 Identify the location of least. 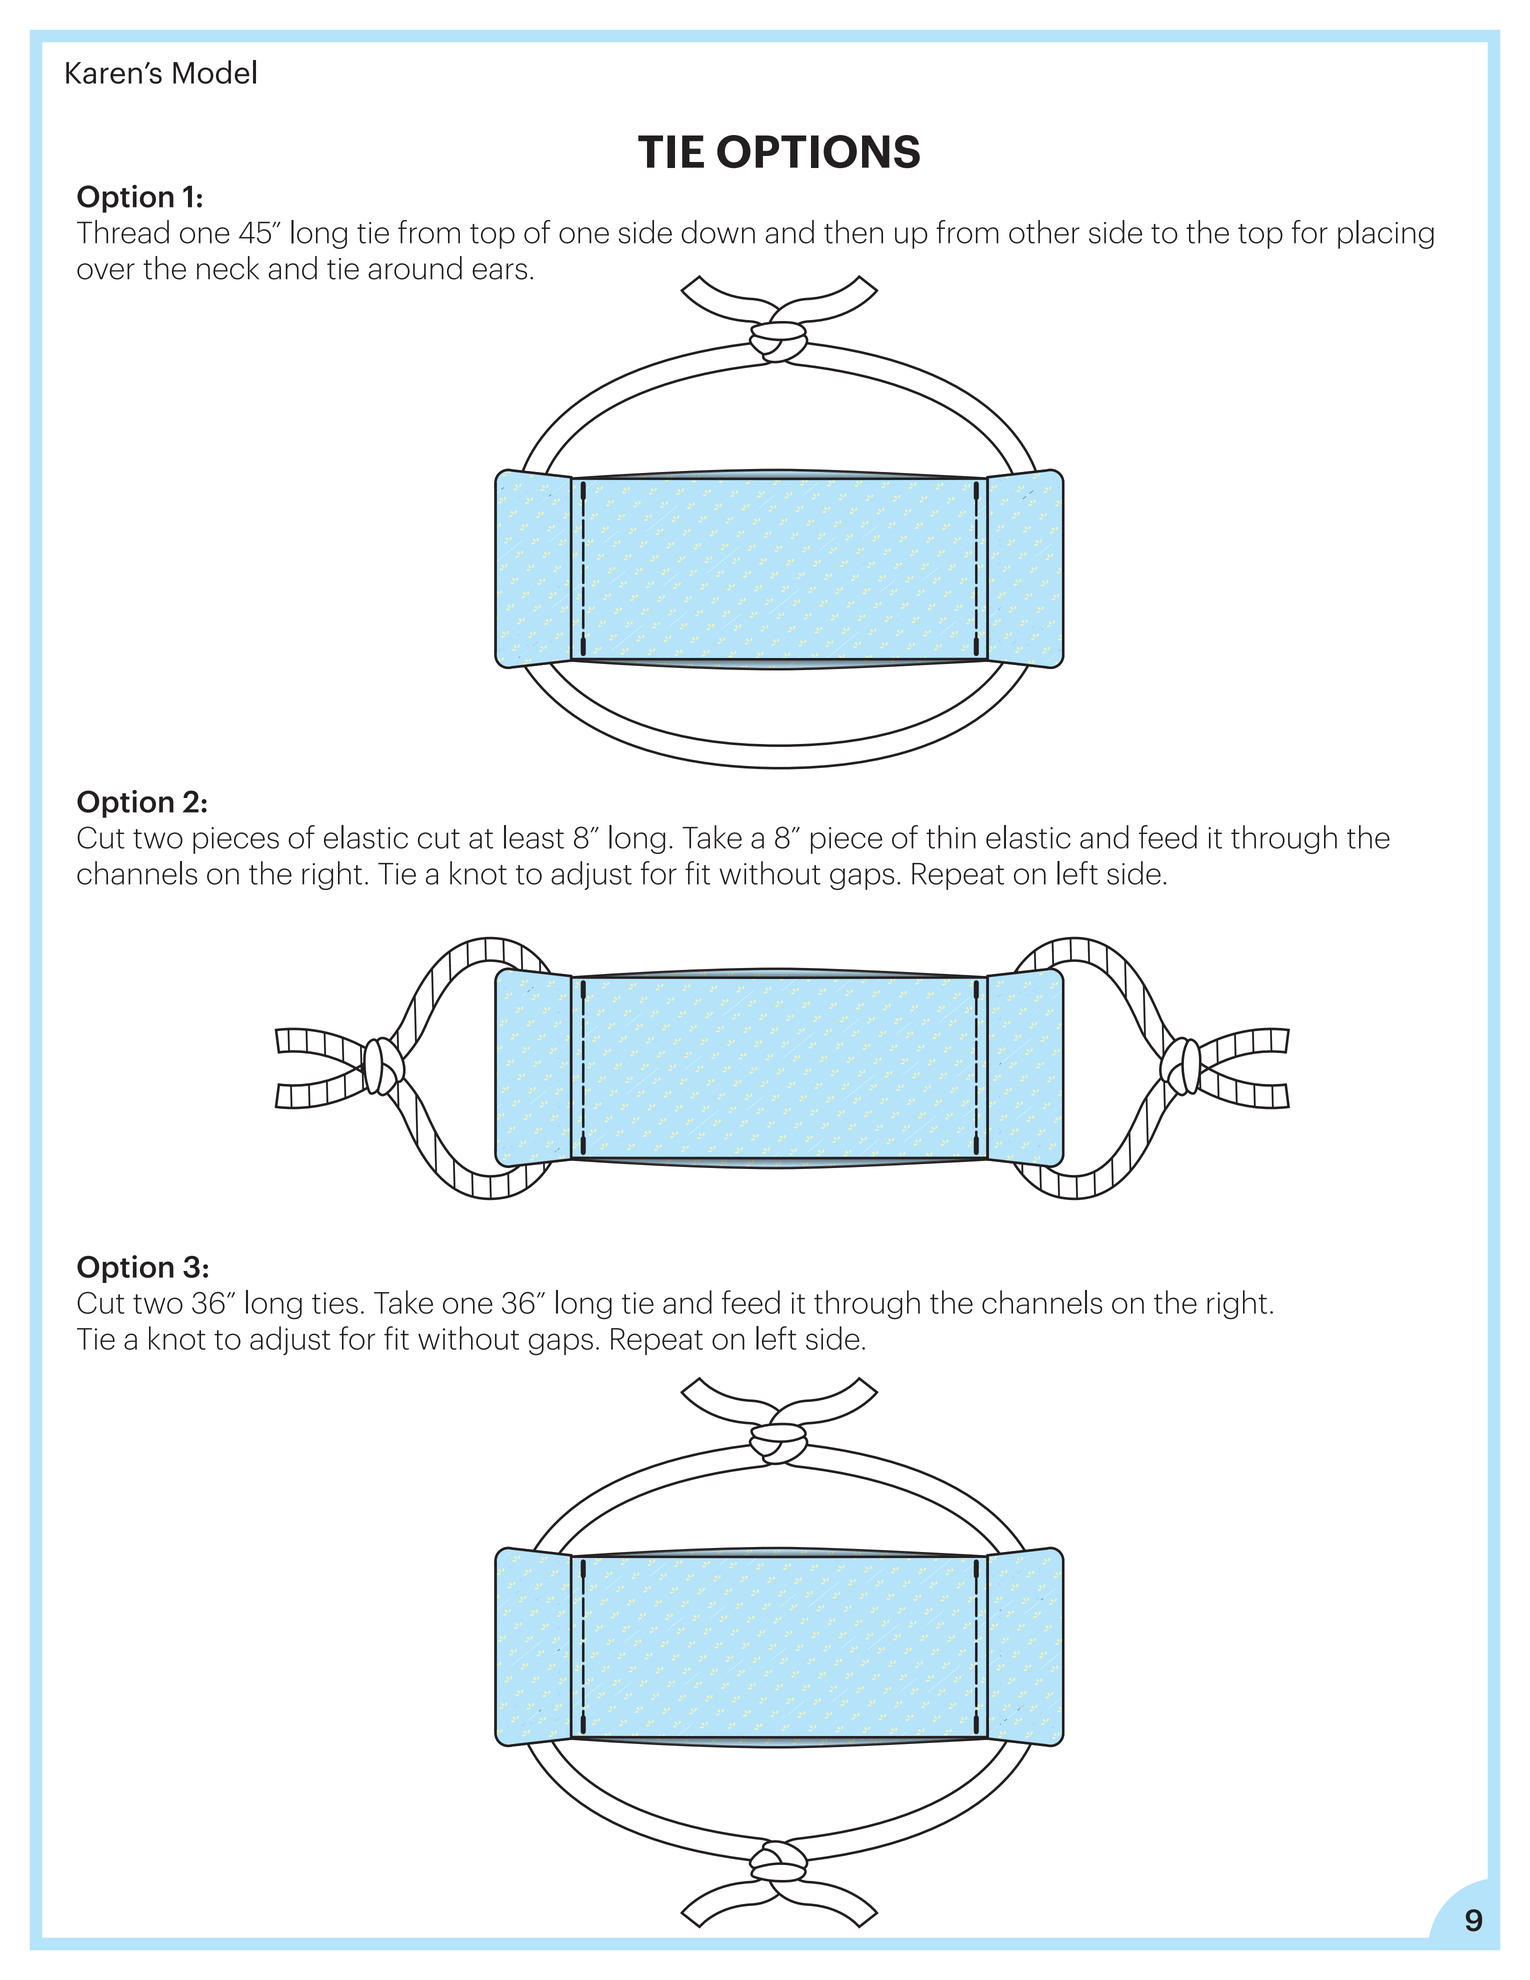
(534, 837).
